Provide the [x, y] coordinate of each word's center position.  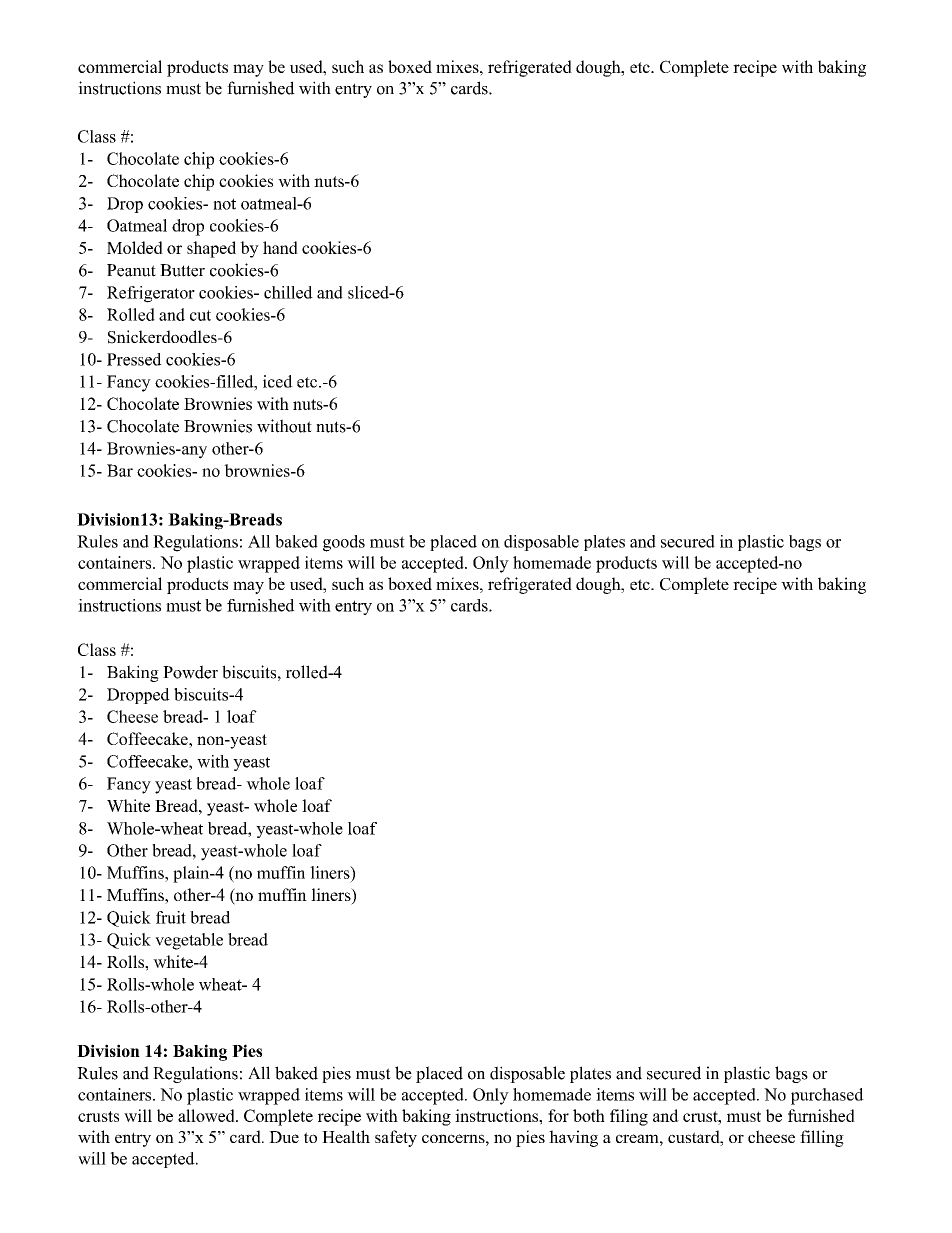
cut [200, 315]
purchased [827, 1096]
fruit [171, 917]
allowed [207, 1115]
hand [280, 247]
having [573, 1138]
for [558, 1115]
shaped [211, 249]
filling [822, 1138]
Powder [190, 672]
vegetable [189, 941]
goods [344, 543]
